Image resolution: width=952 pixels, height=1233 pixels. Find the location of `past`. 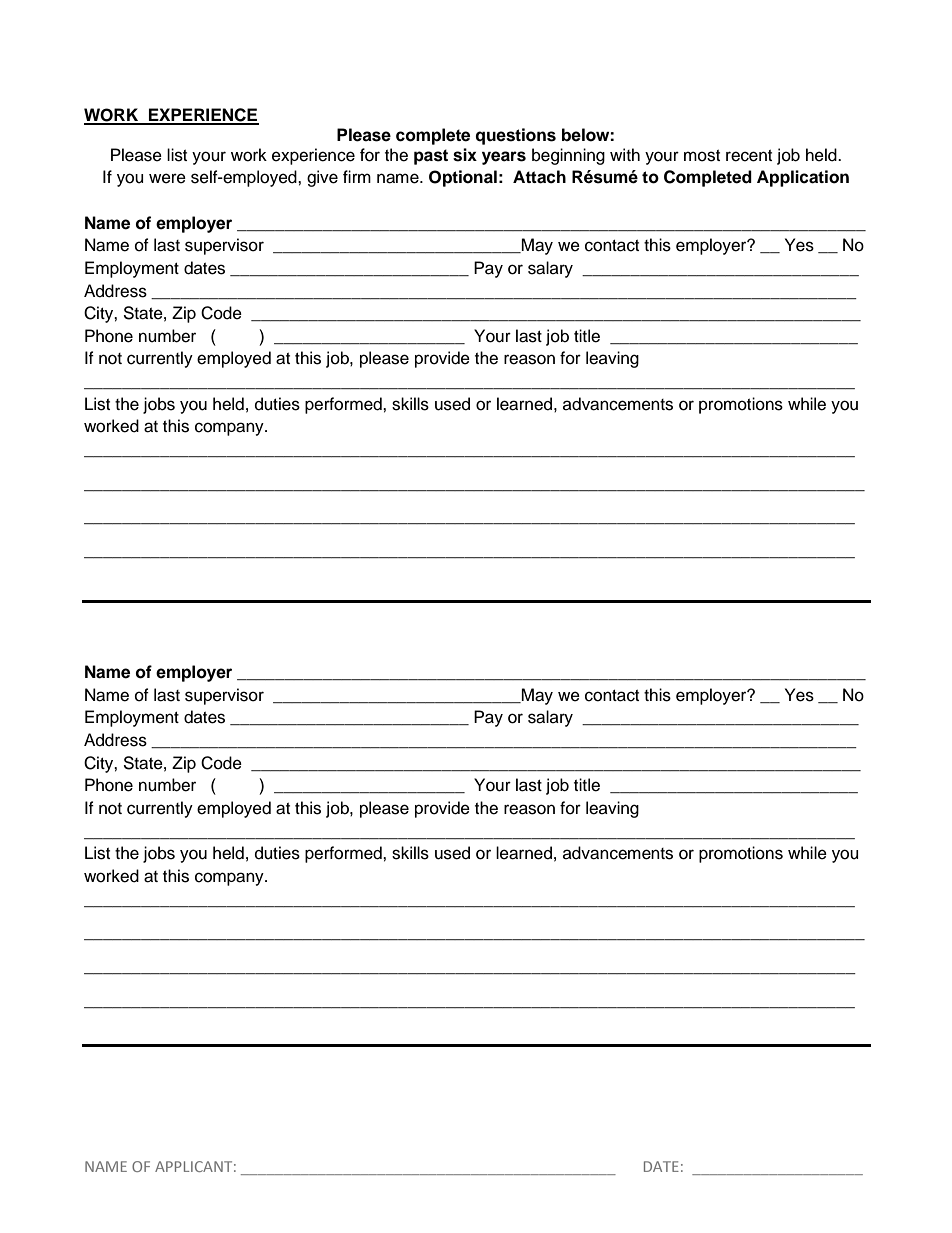

past is located at coordinates (431, 157).
